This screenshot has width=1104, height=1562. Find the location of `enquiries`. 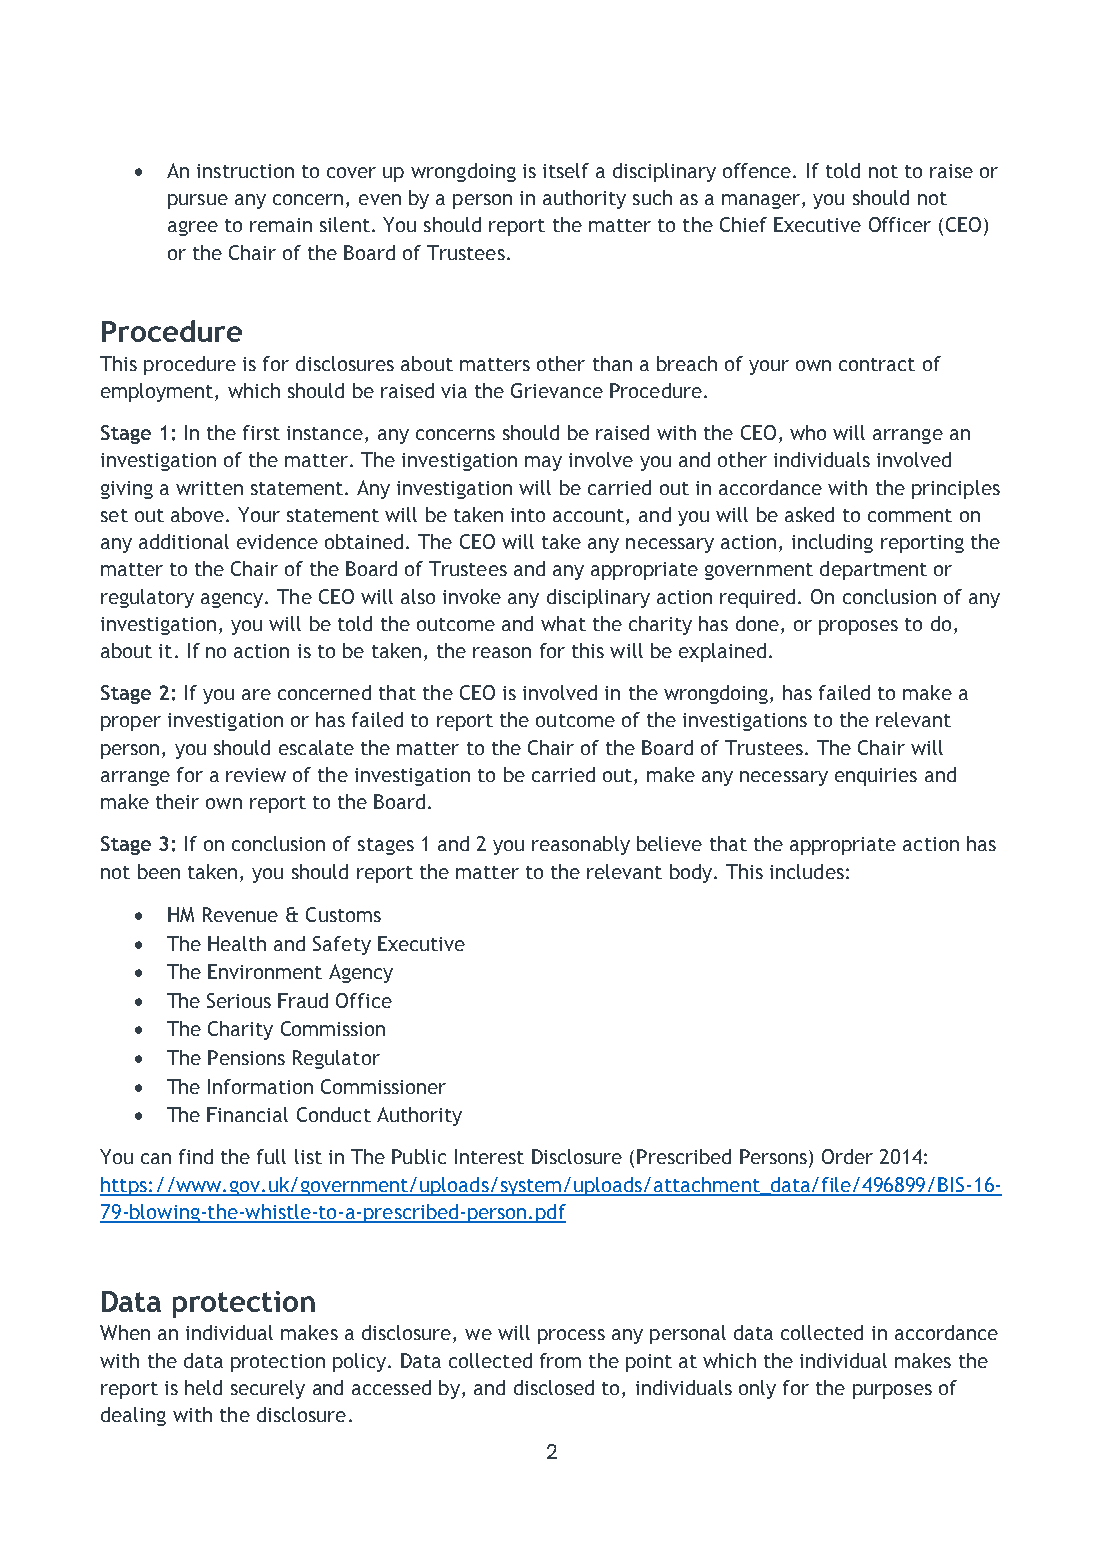

enquiries is located at coordinates (876, 777).
